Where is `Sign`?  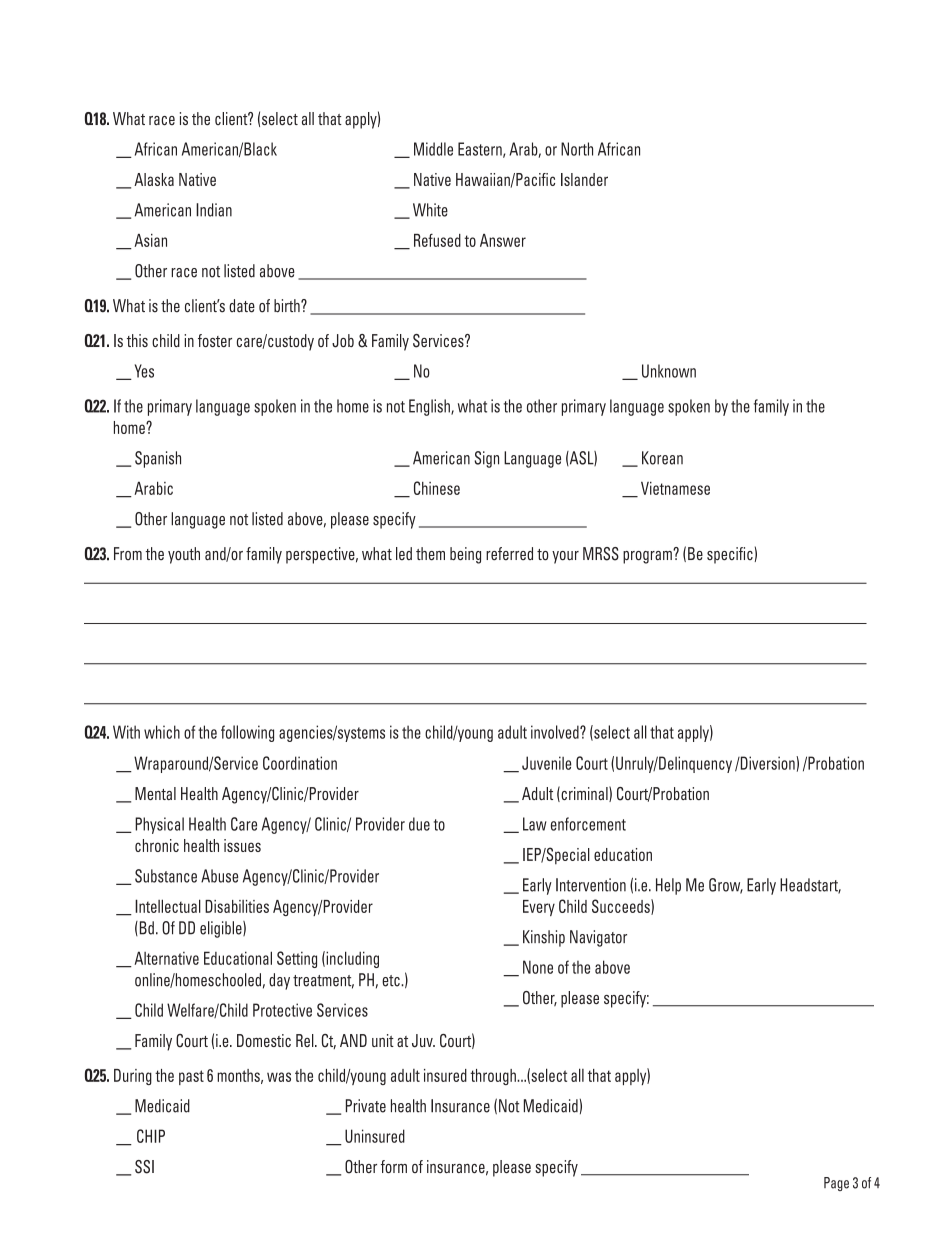 Sign is located at coordinates (486, 459).
